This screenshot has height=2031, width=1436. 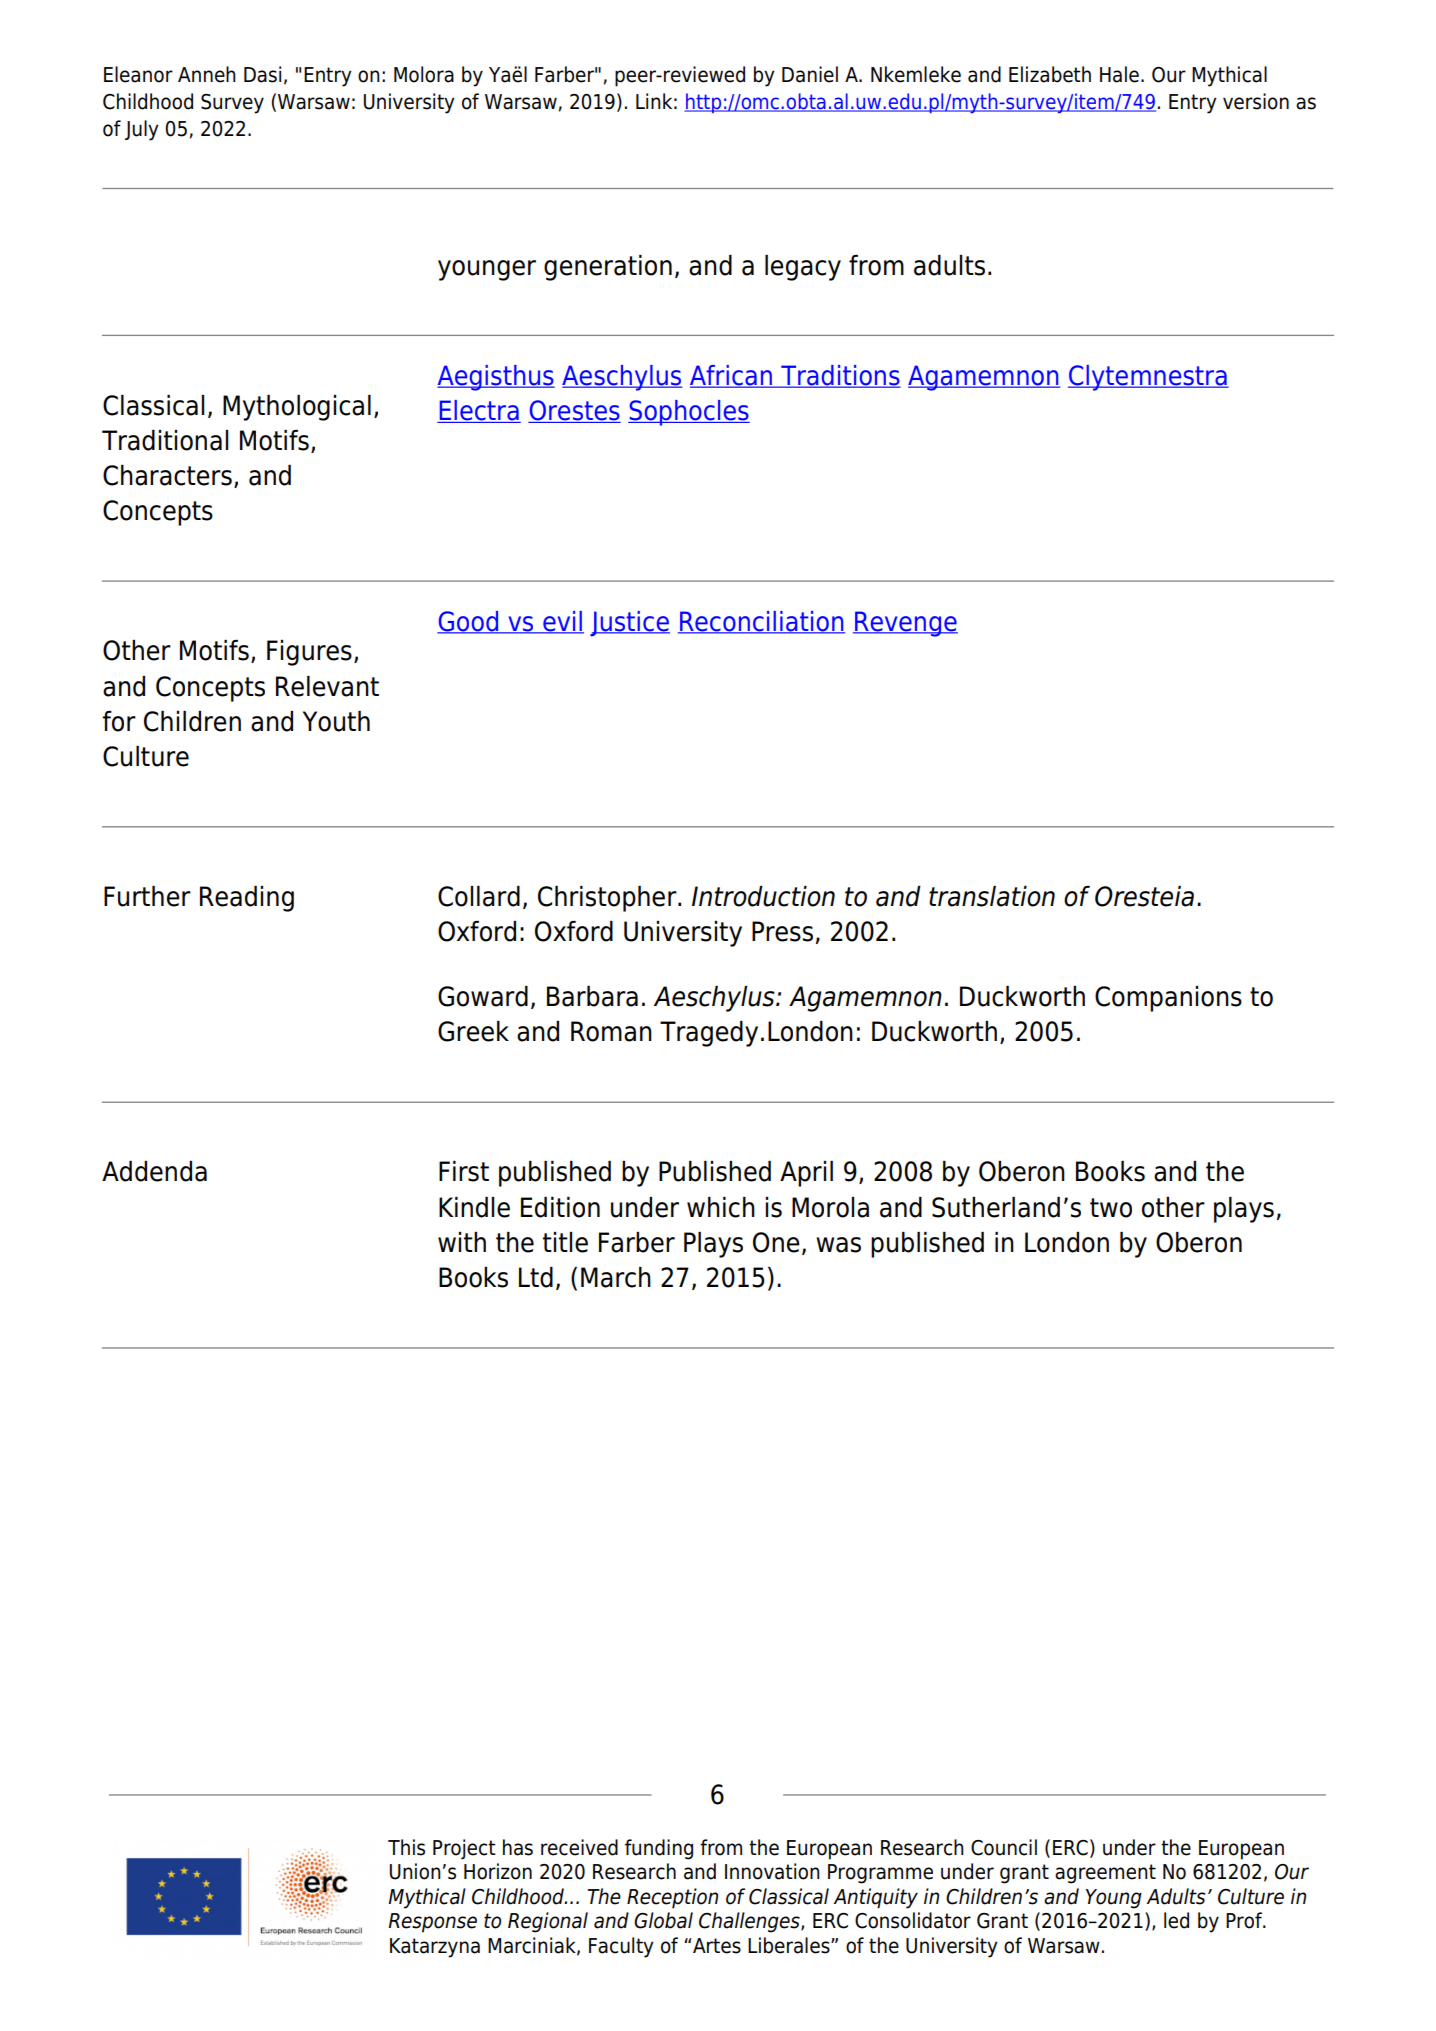 What do you see at coordinates (616, 1277) in the screenshot?
I see `March` at bounding box center [616, 1277].
